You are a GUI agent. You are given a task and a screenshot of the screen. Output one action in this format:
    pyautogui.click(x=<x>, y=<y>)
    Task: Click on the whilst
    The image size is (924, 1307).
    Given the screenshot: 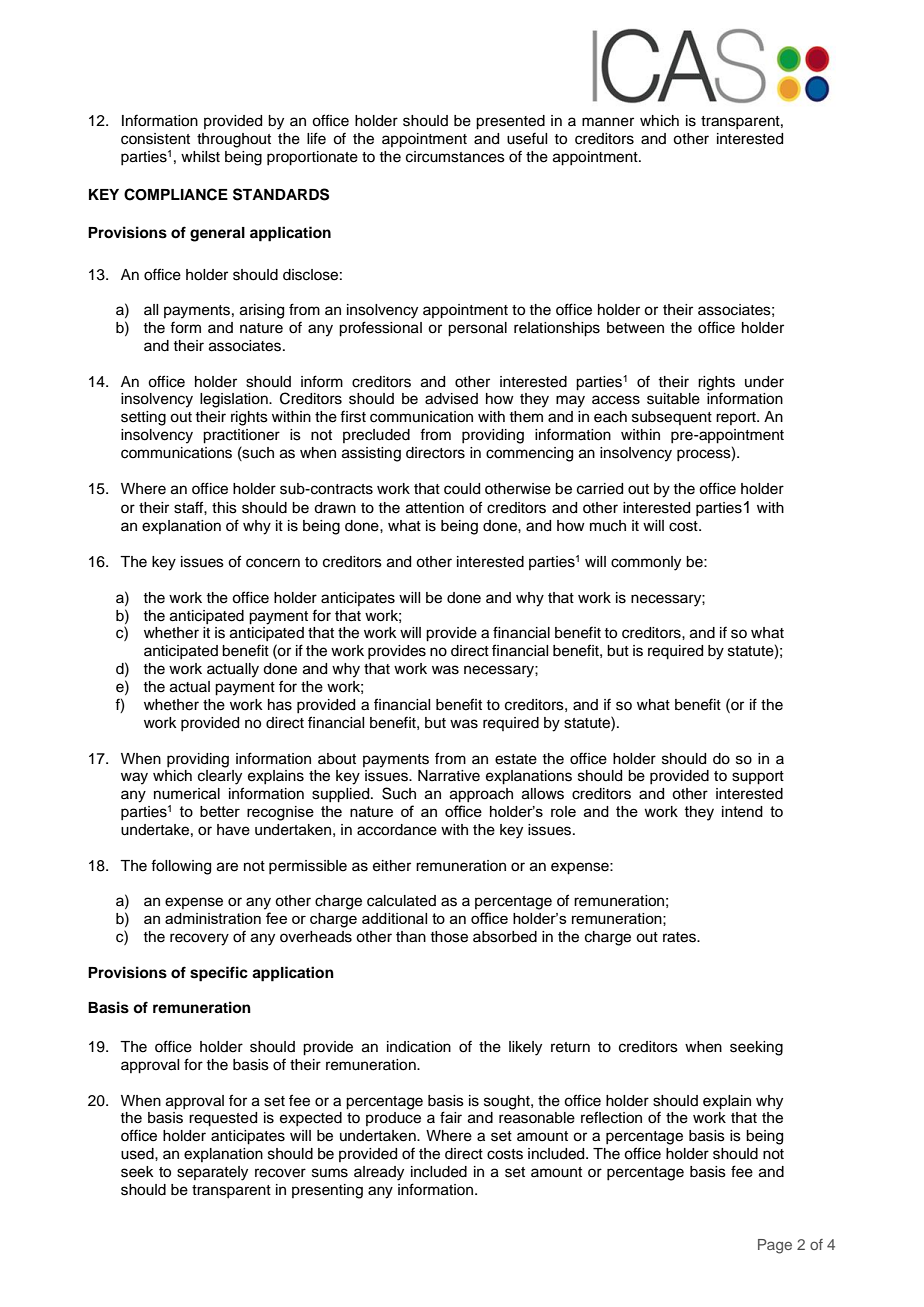 What is the action you would take?
    pyautogui.click(x=200, y=157)
